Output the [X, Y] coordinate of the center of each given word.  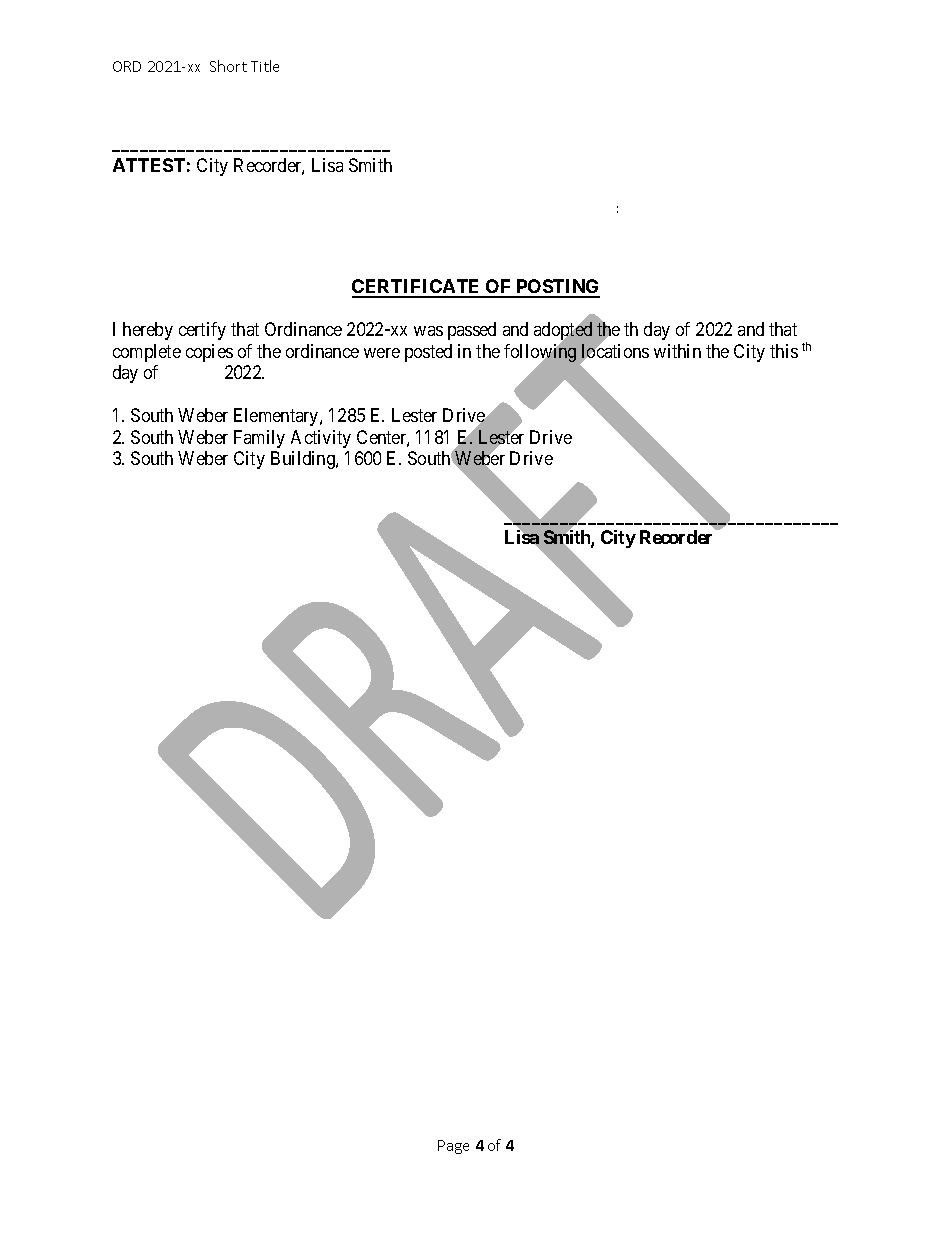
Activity [321, 439]
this [784, 351]
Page [453, 1147]
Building [304, 460]
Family [259, 439]
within [677, 351]
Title [265, 66]
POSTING [557, 288]
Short [228, 66]
